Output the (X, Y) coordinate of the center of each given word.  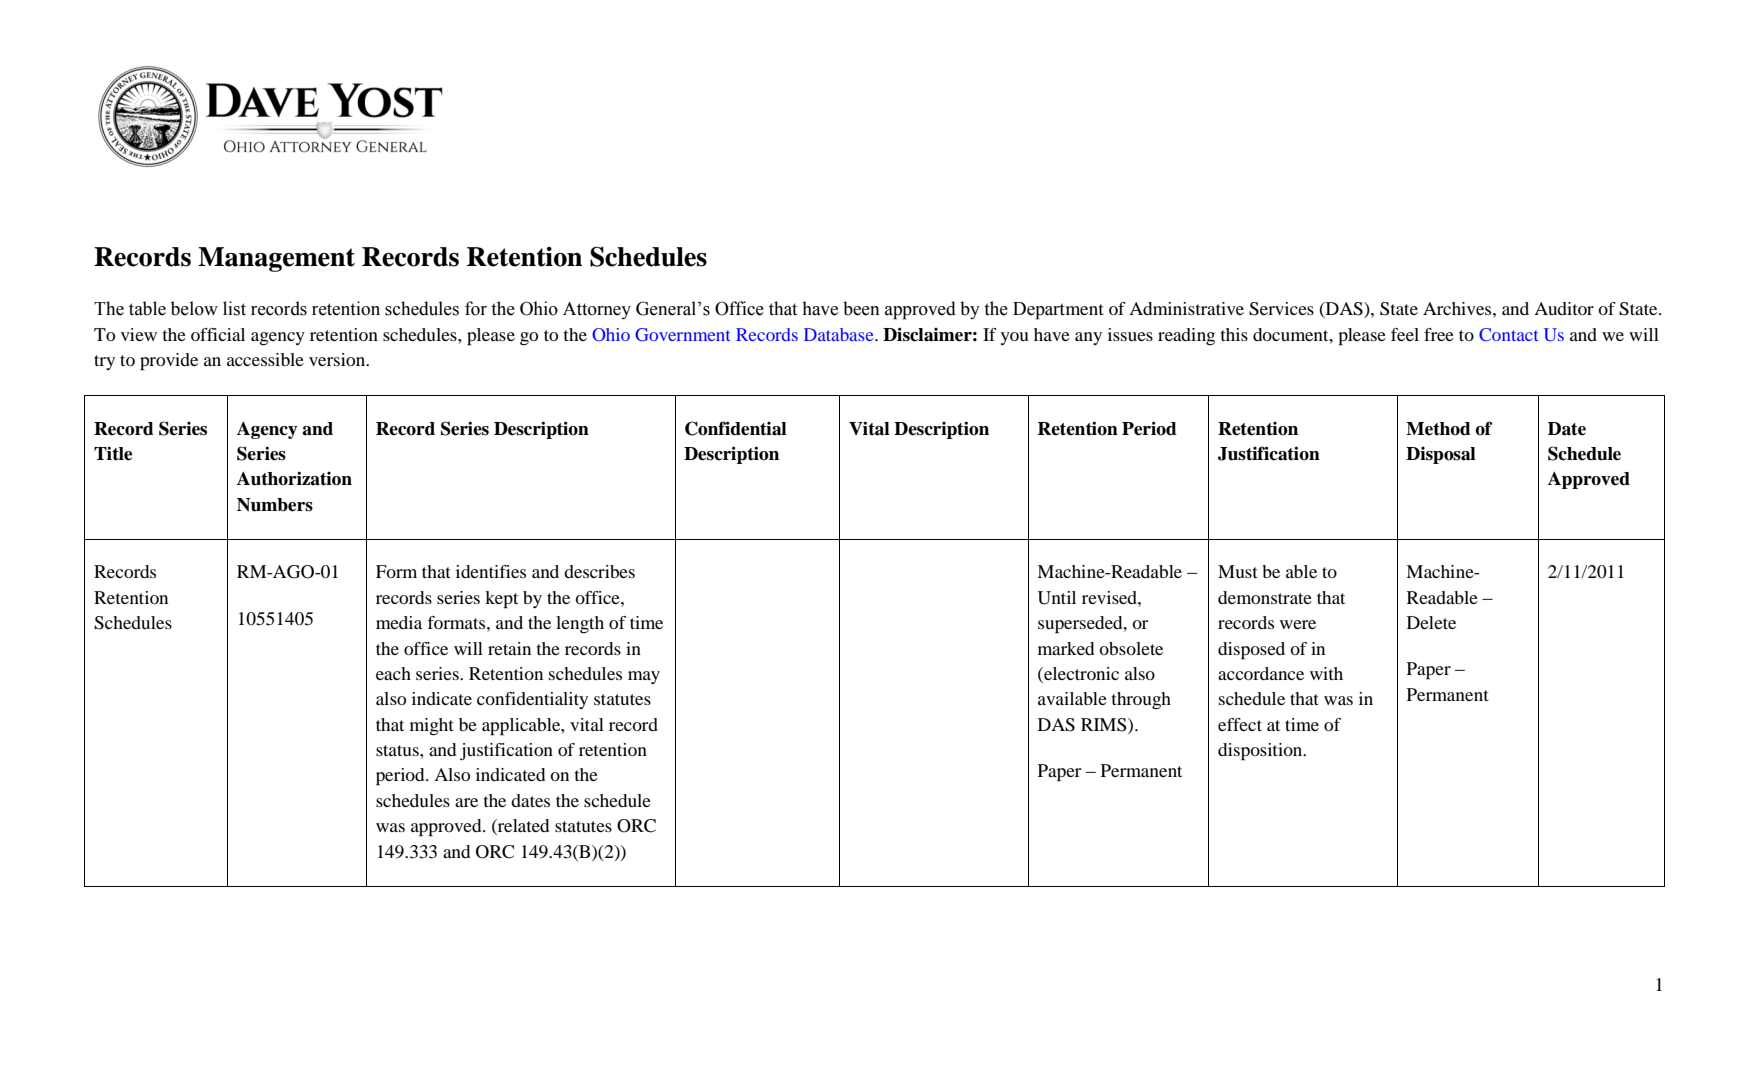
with (1326, 673)
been (861, 308)
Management (276, 259)
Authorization (294, 478)
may (644, 677)
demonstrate (1265, 597)
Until (1056, 598)
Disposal (1441, 455)
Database (840, 334)
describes (599, 571)
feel (1405, 334)
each (393, 673)
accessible (265, 359)
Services (1281, 309)
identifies (491, 571)
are (466, 802)
